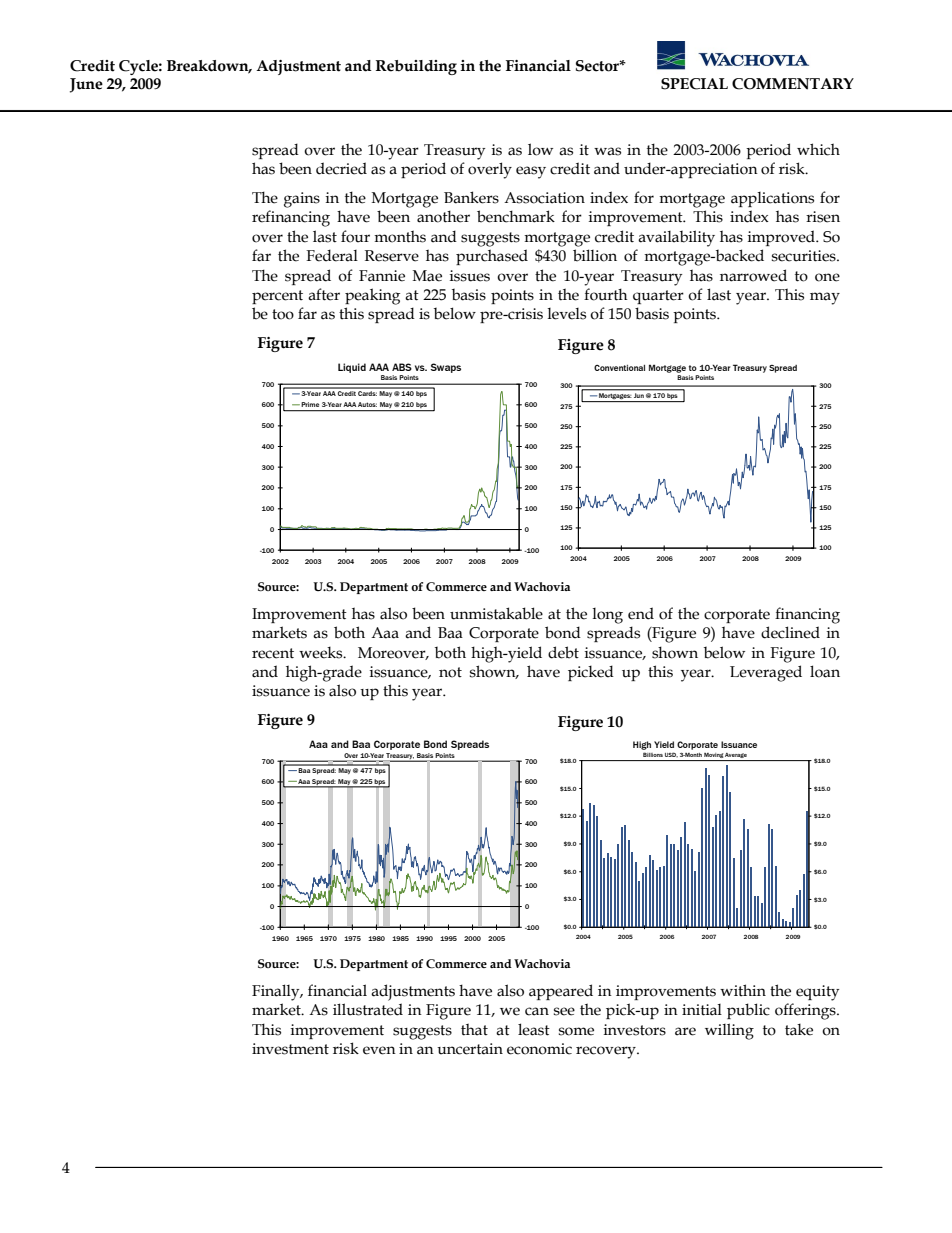  What do you see at coordinates (736, 755) in the page?
I see `Average` at bounding box center [736, 755].
